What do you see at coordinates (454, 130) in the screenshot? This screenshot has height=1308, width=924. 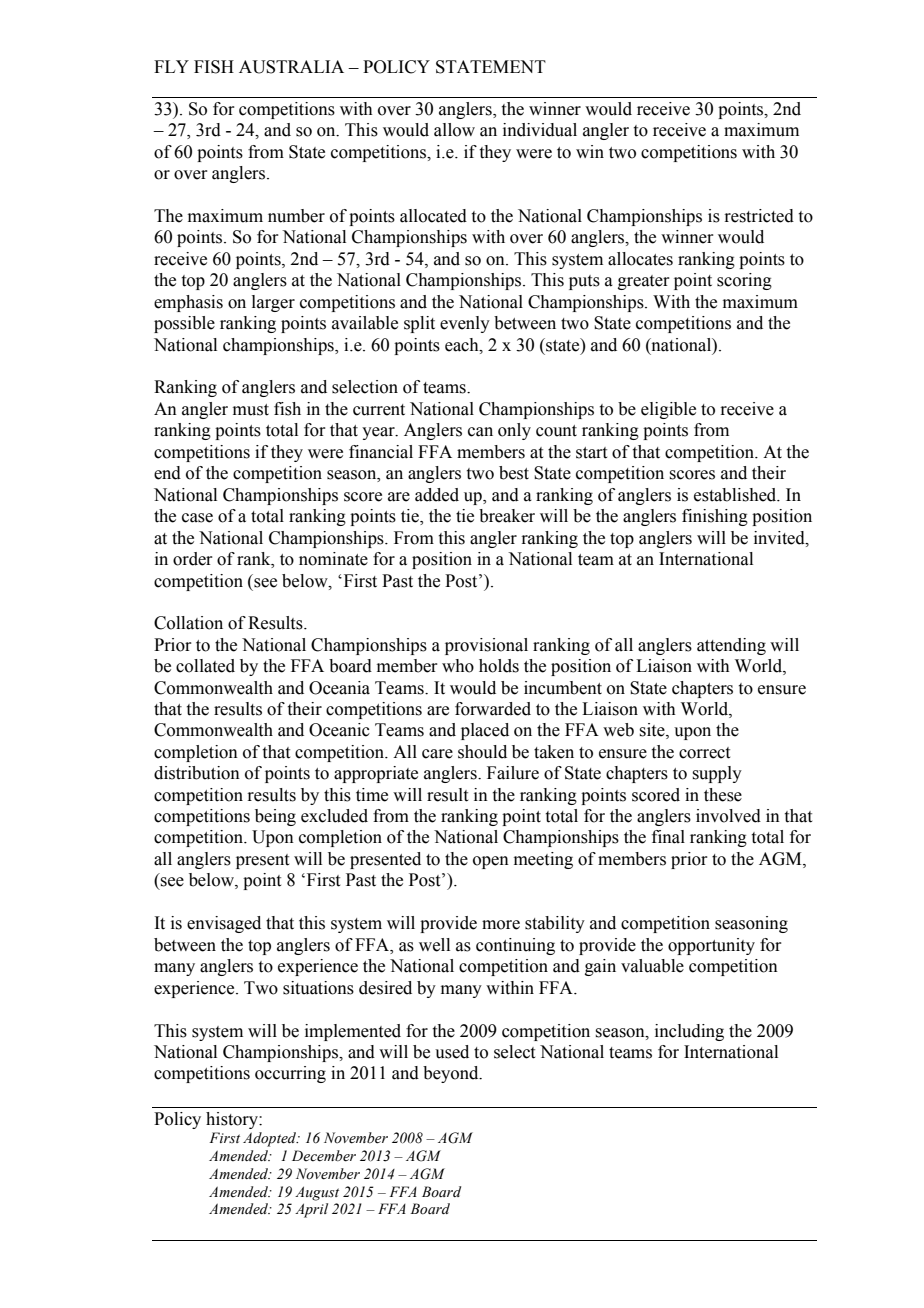 I see `allow` at bounding box center [454, 130].
